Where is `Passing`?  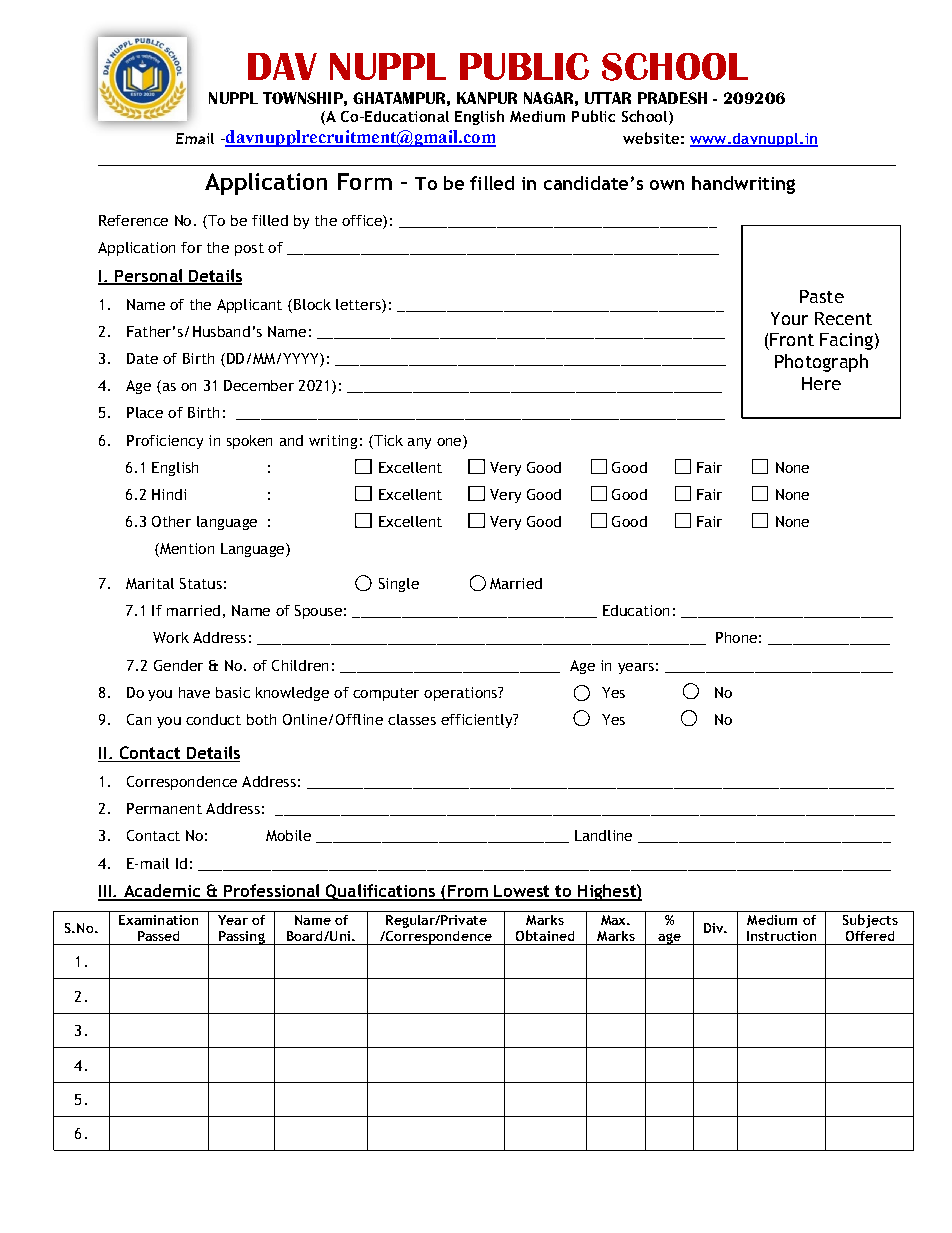 Passing is located at coordinates (241, 938).
